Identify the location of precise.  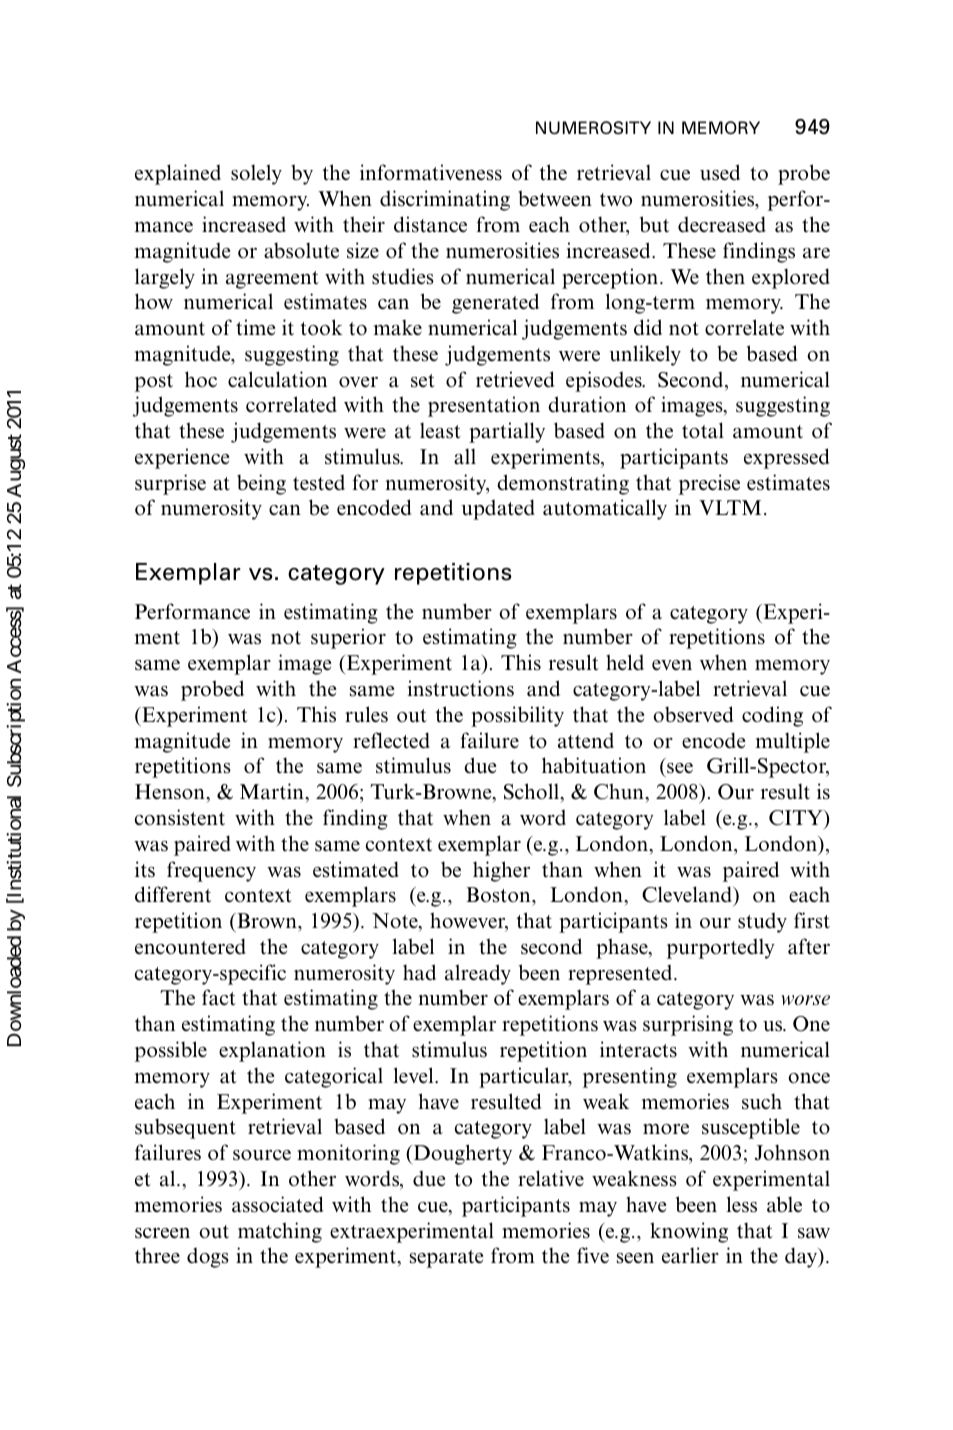
(709, 484).
